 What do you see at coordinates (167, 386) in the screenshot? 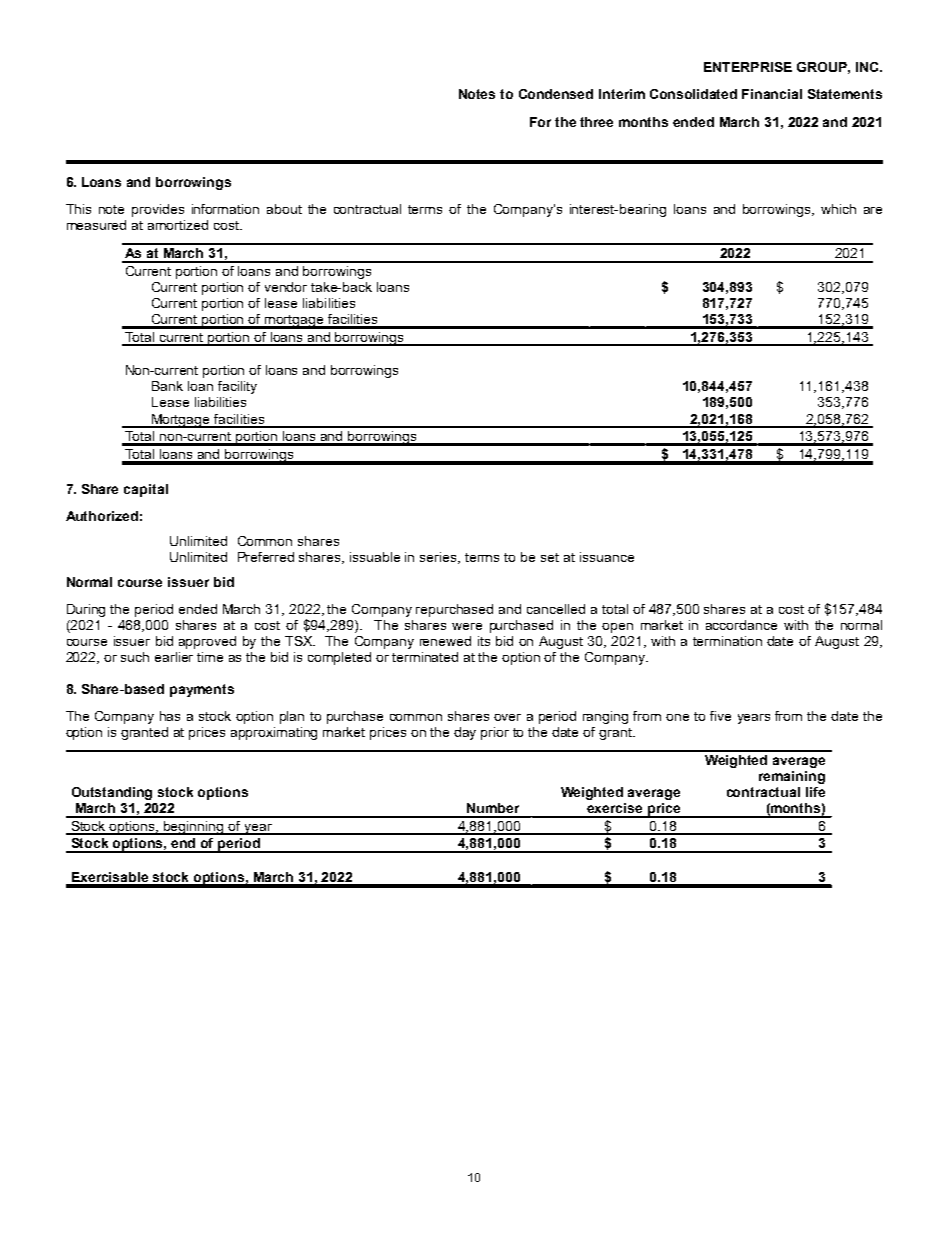
I see `Bank` at bounding box center [167, 386].
